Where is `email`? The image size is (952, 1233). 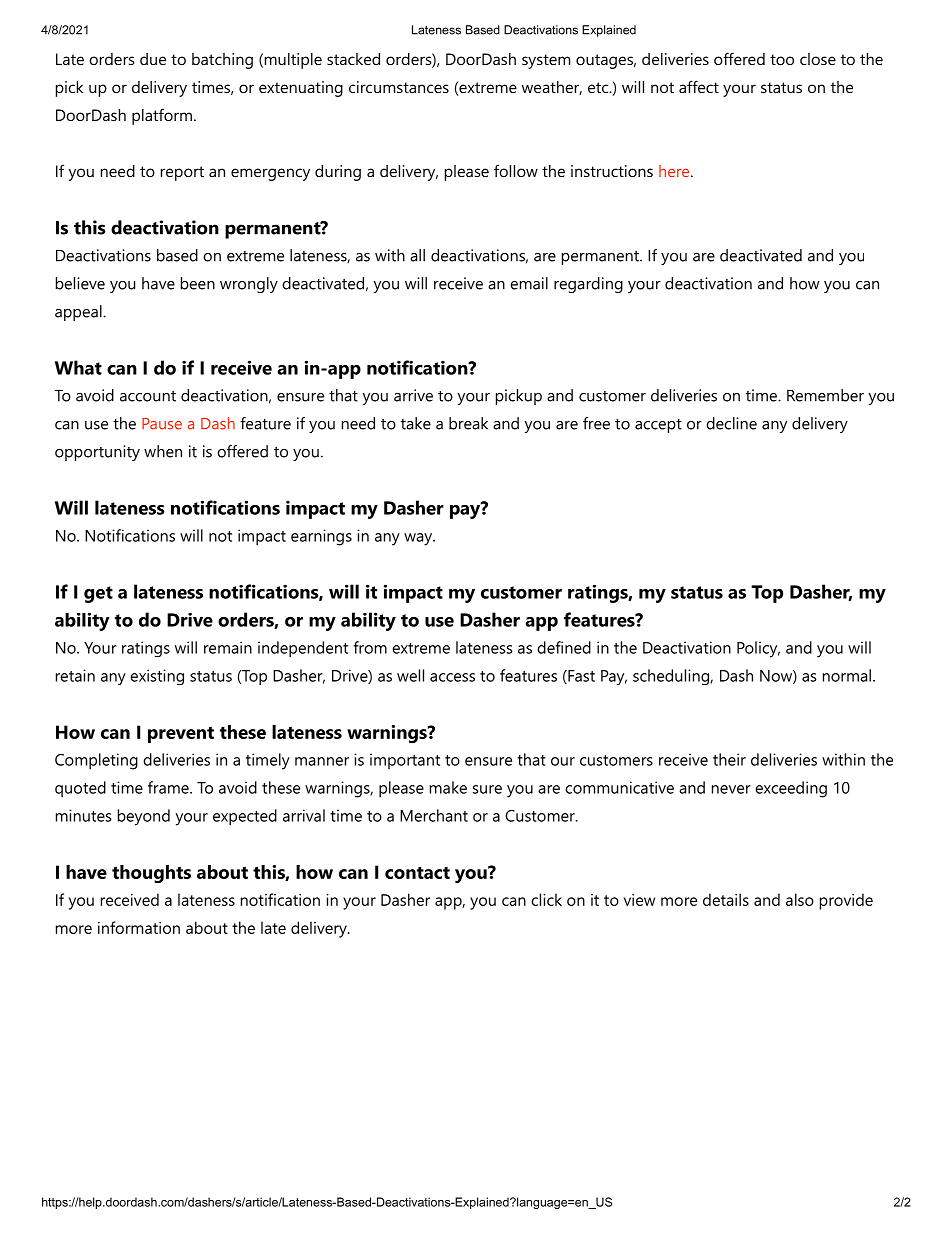
email is located at coordinates (529, 283).
